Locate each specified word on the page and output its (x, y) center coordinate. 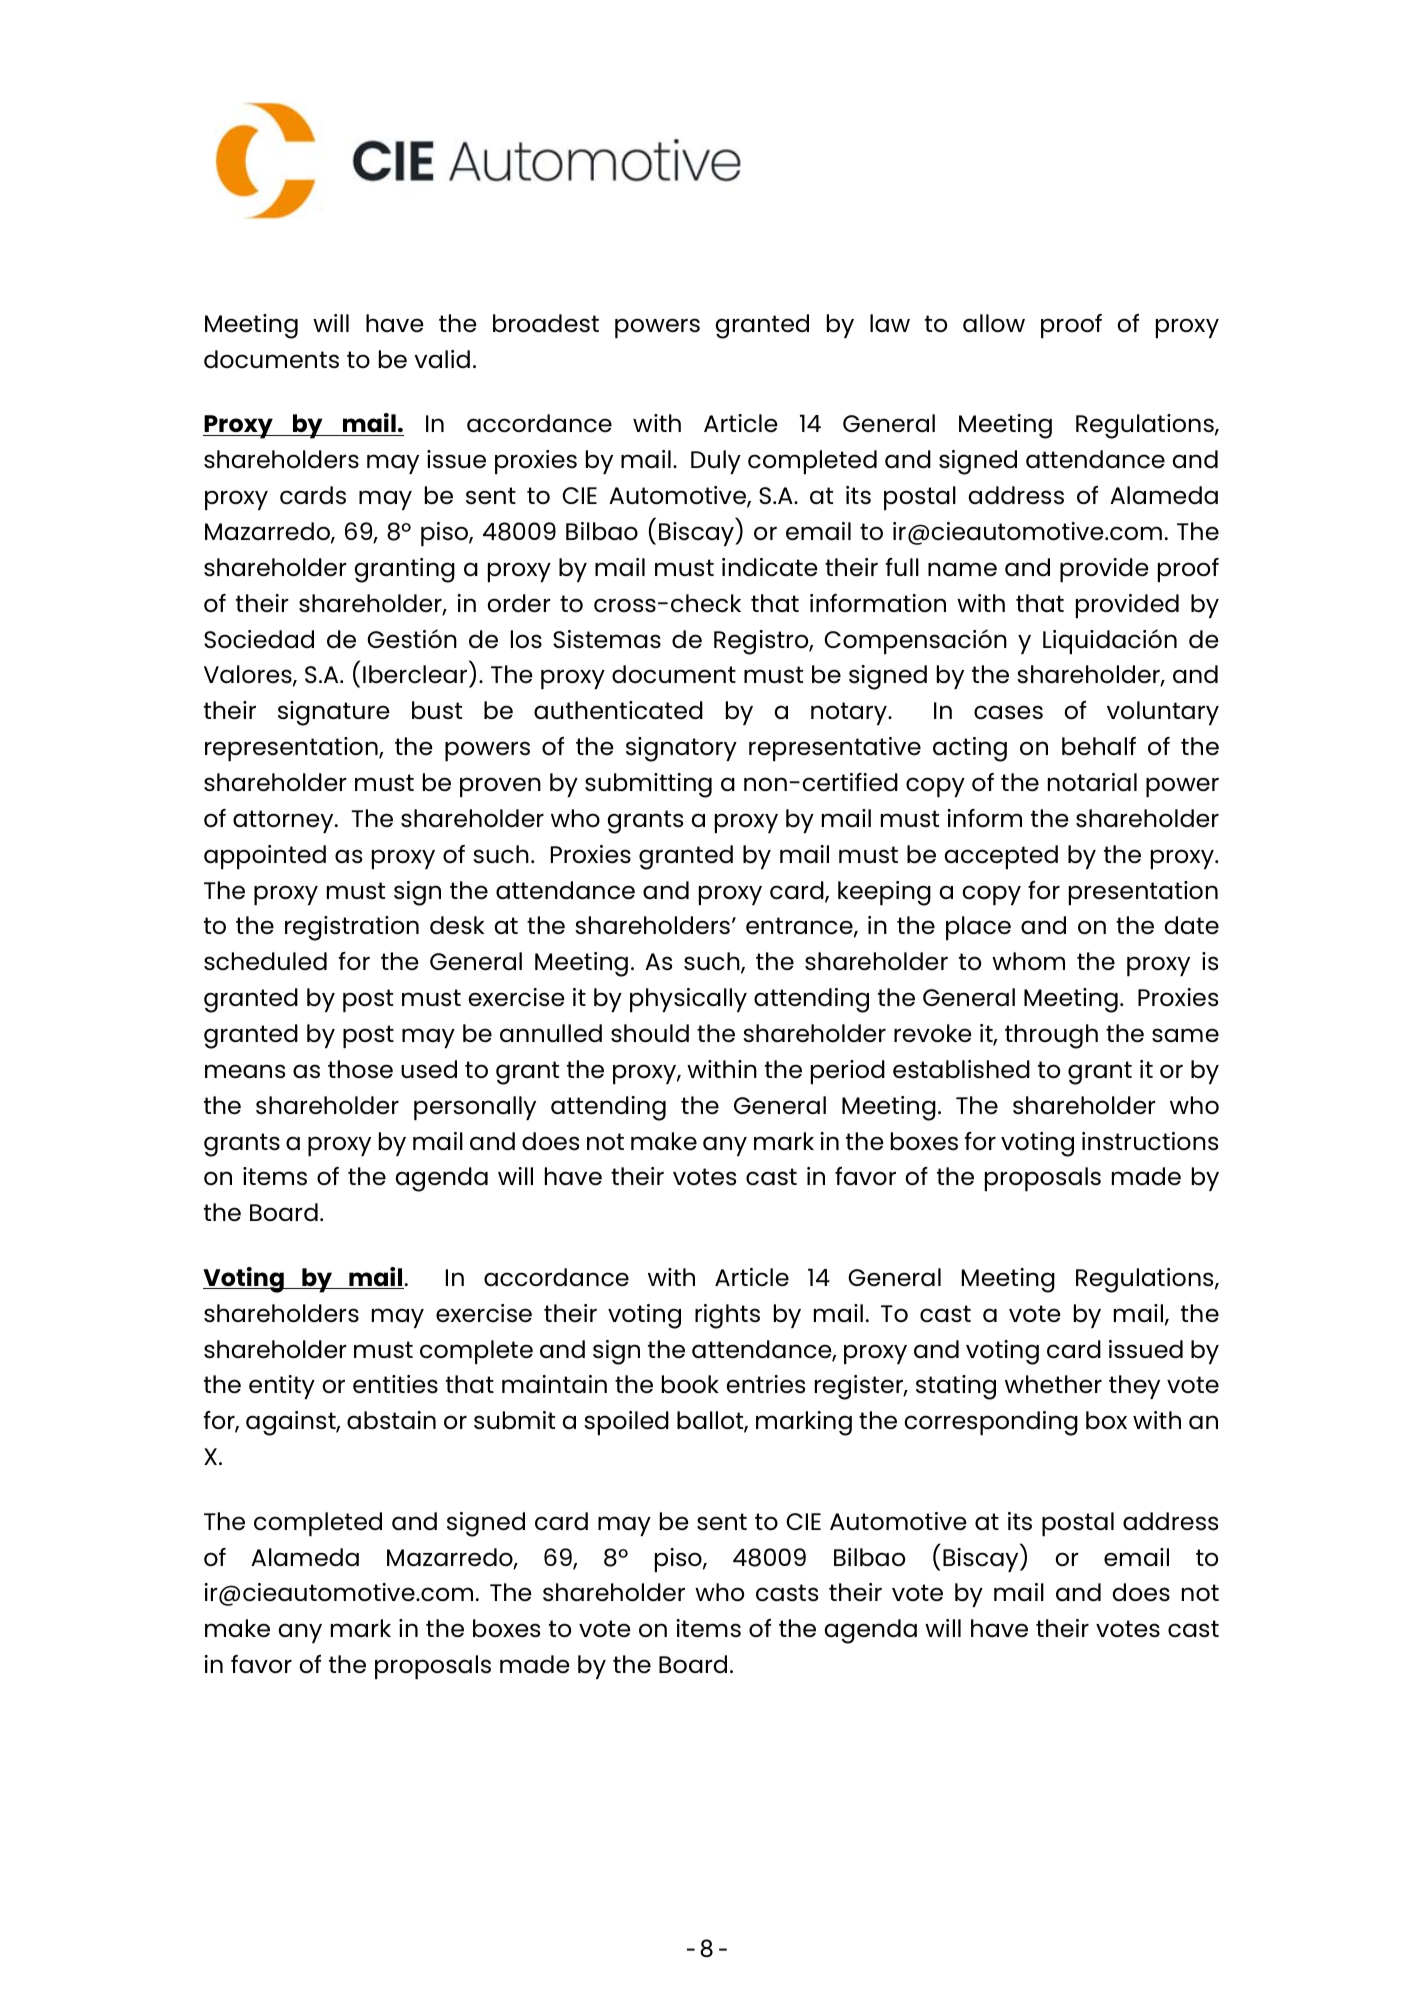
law (890, 323)
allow (994, 323)
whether (1053, 1384)
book (690, 1384)
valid (442, 359)
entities (395, 1384)
